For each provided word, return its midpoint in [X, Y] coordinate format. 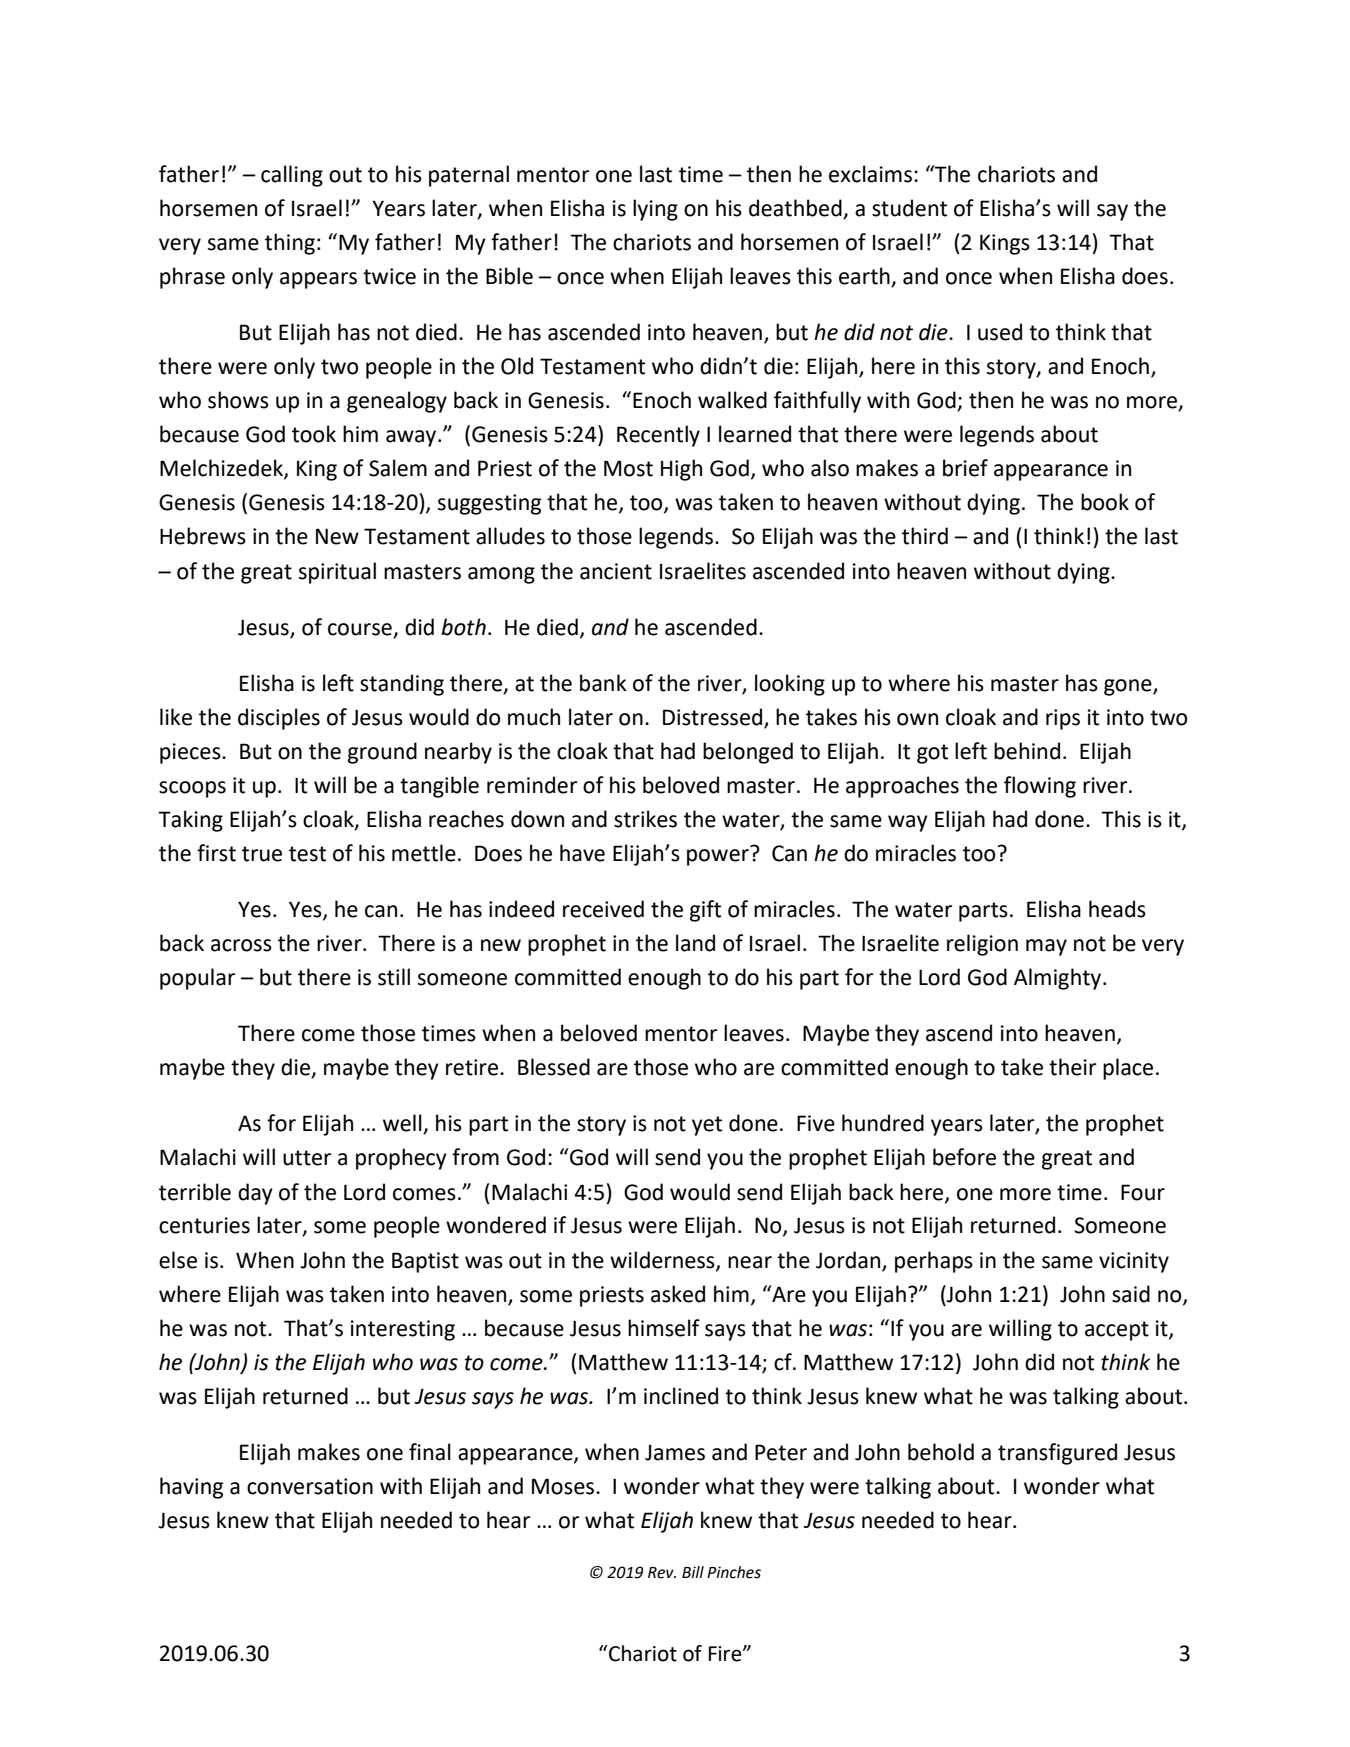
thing [290, 244]
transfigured [1057, 1454]
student [909, 208]
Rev [662, 1573]
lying [655, 210]
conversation [310, 1486]
